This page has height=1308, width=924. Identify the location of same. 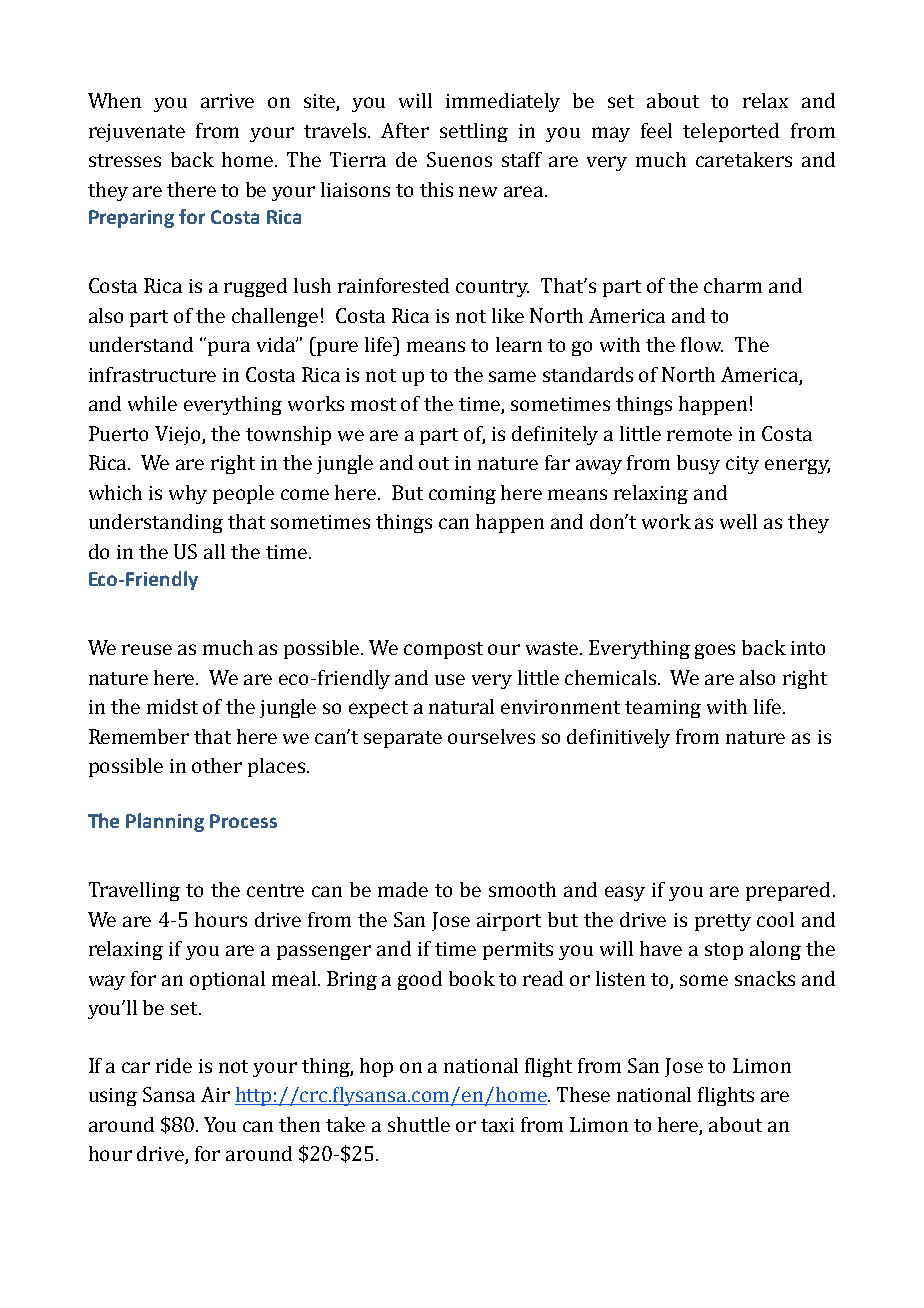
(512, 376).
